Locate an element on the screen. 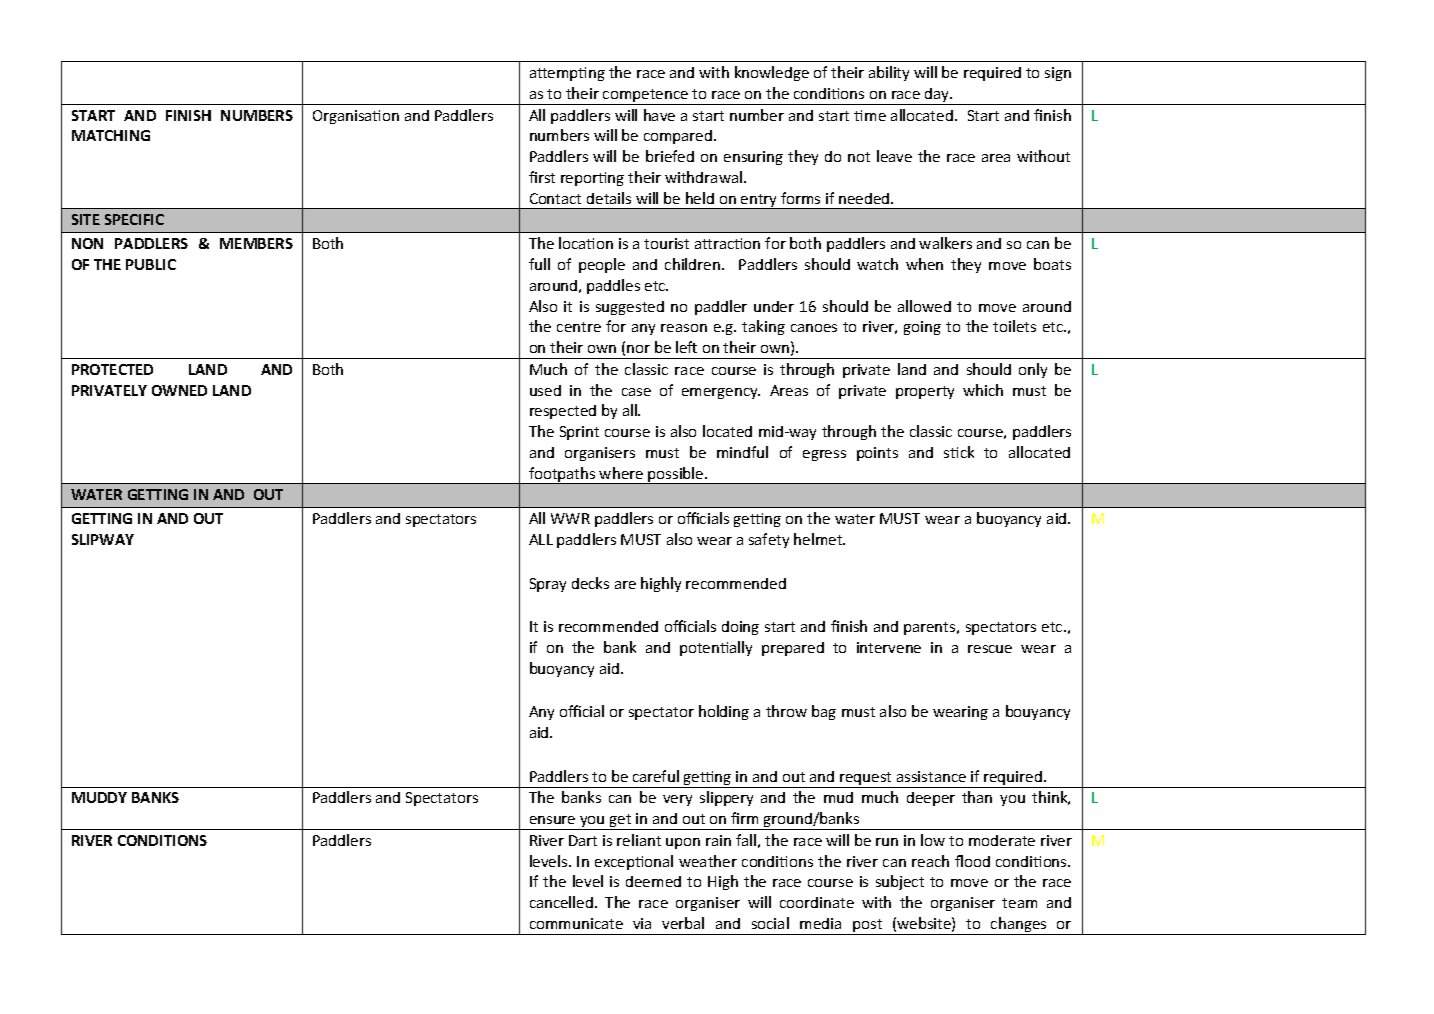  allowed is located at coordinates (924, 306).
